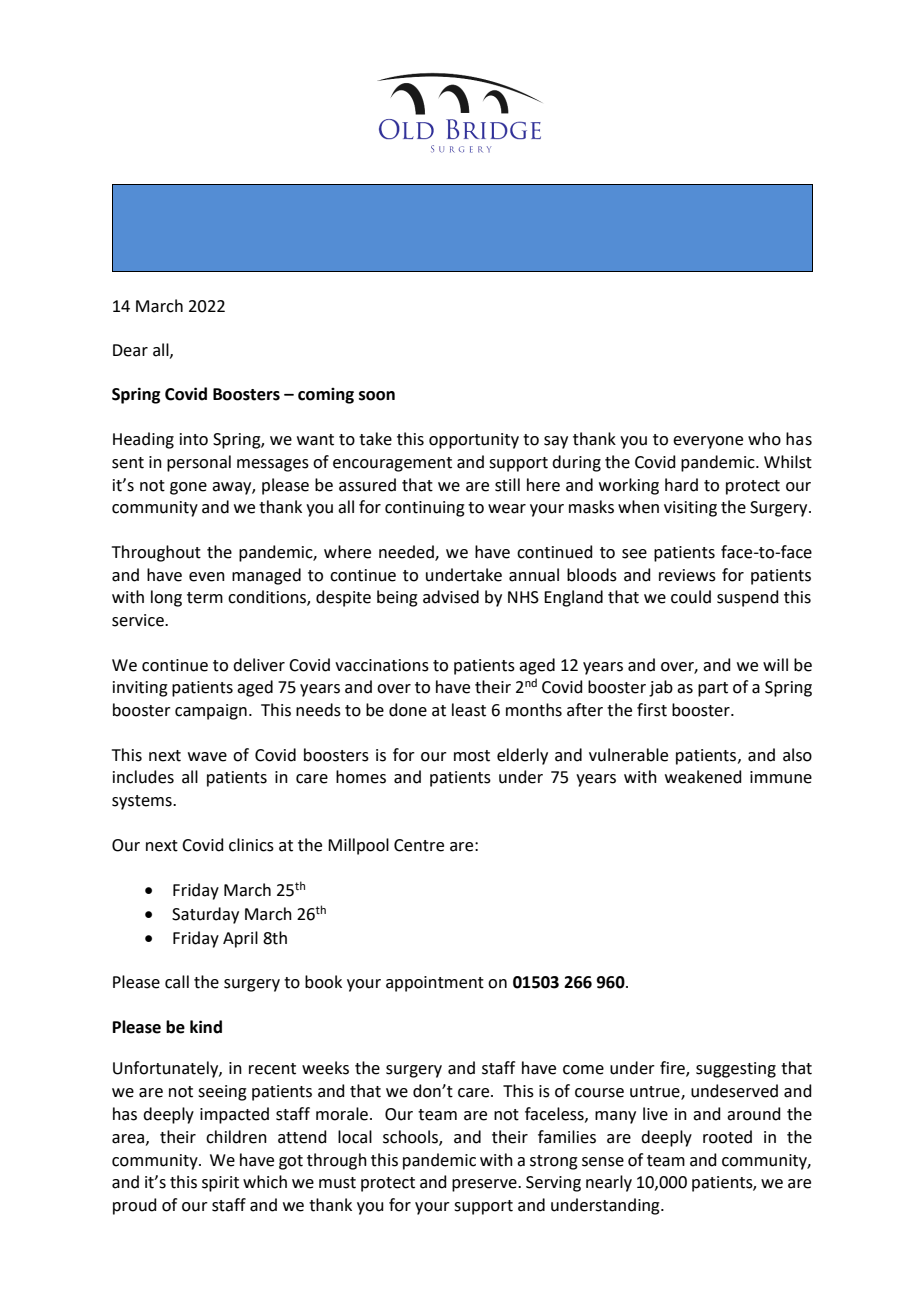  I want to click on most, so click(472, 756).
